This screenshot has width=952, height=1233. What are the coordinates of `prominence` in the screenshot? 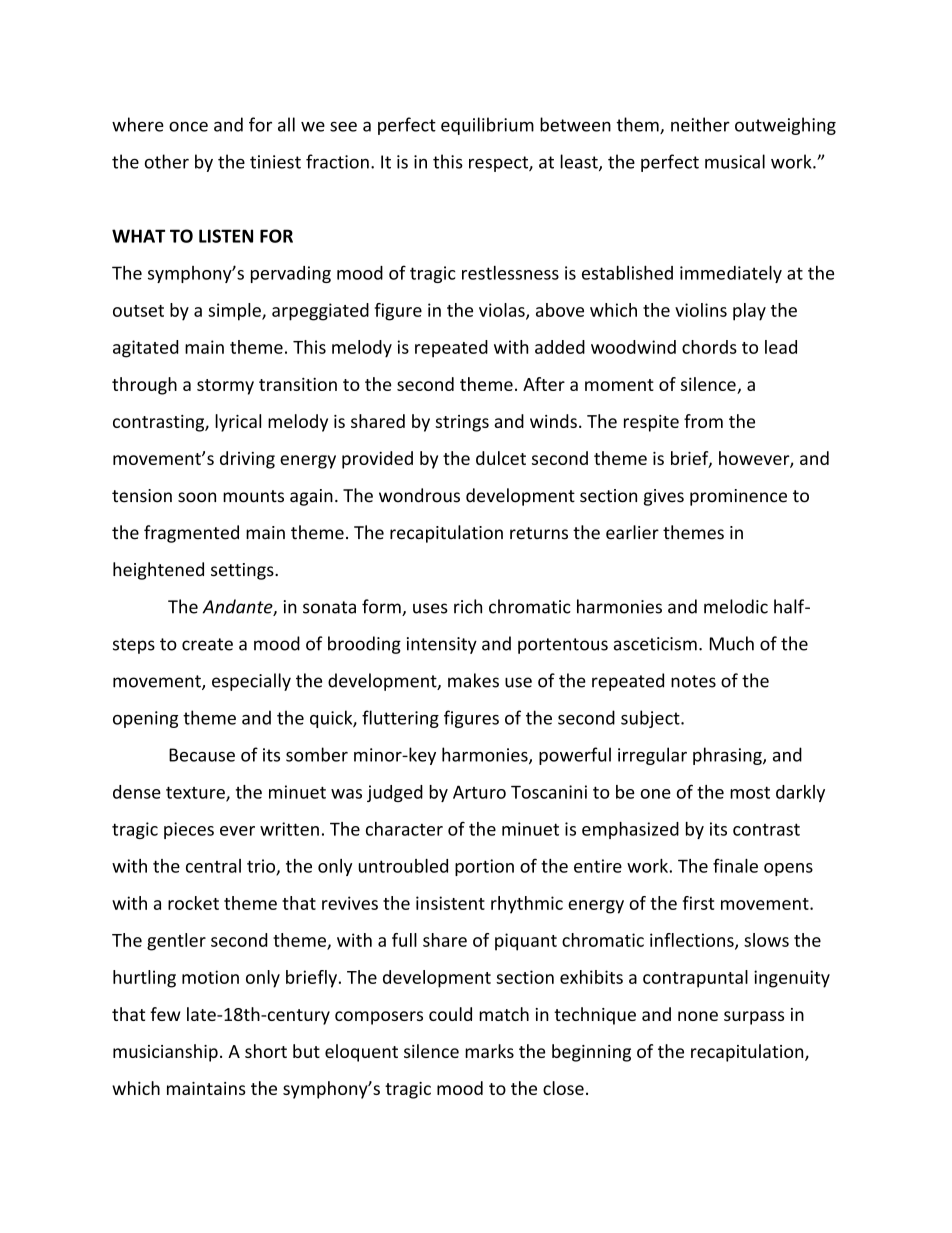 It's located at (738, 497).
